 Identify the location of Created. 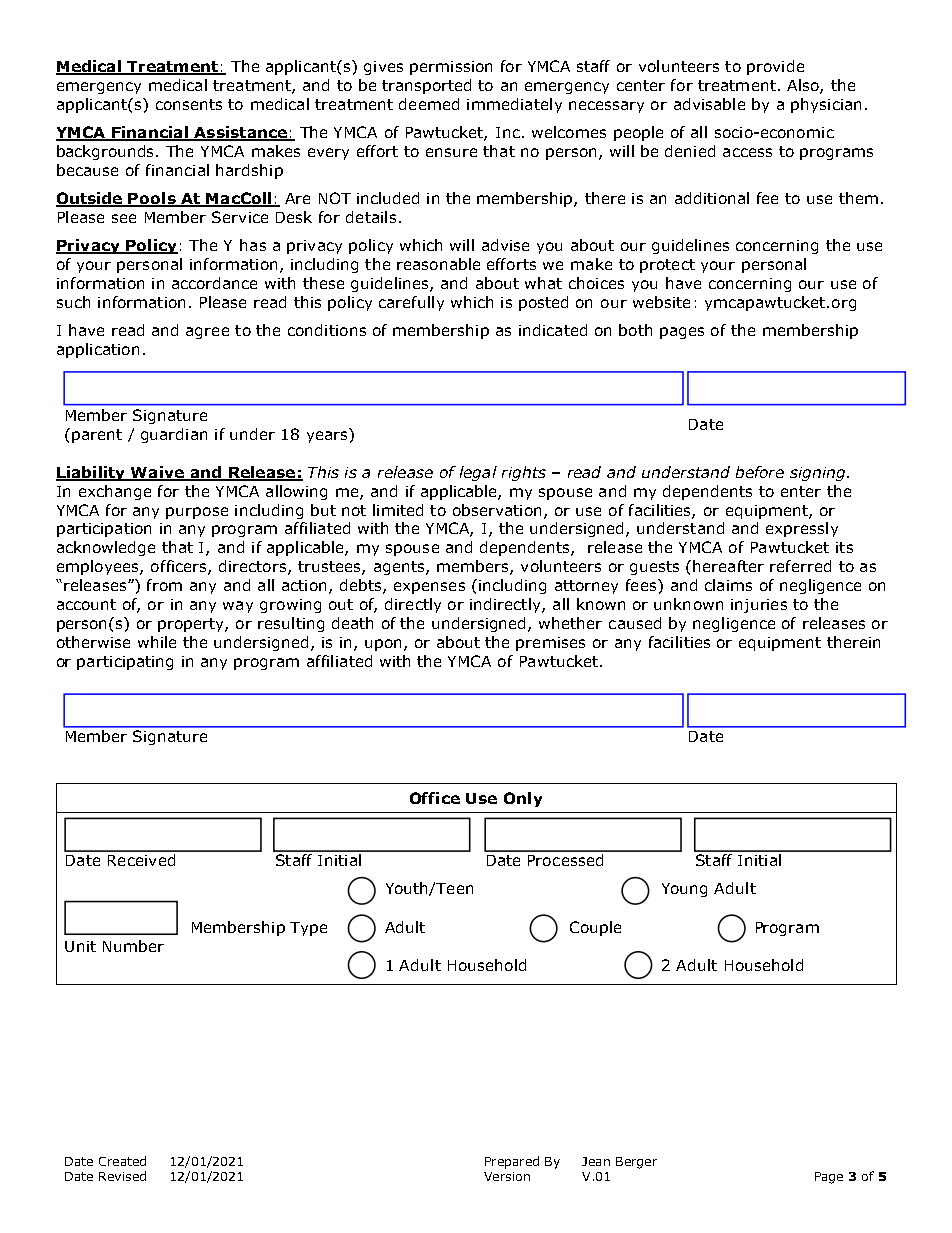
(122, 1161).
